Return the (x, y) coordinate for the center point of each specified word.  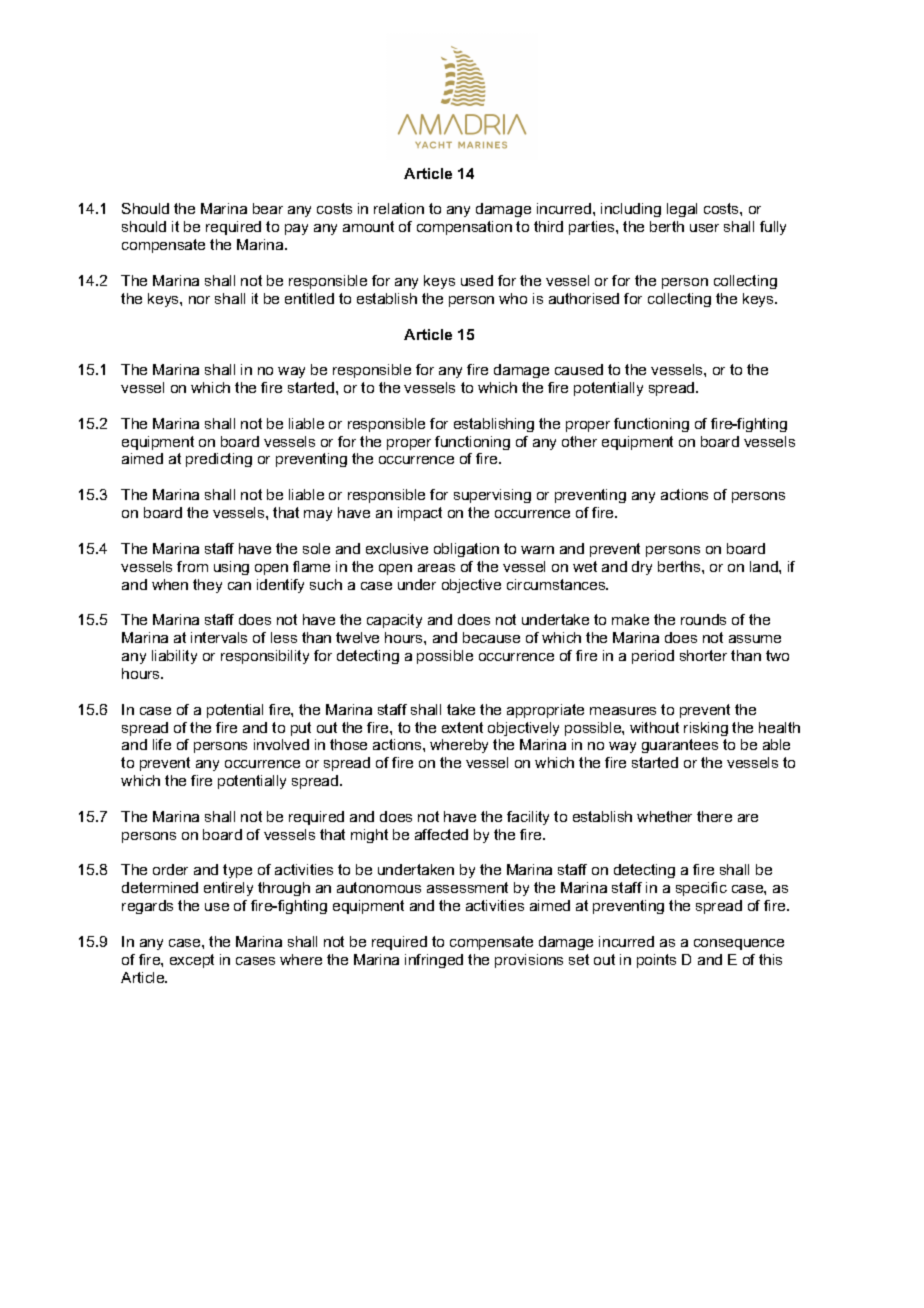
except (192, 961)
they (207, 586)
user (704, 228)
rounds (703, 619)
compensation (464, 228)
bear (268, 208)
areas (436, 568)
